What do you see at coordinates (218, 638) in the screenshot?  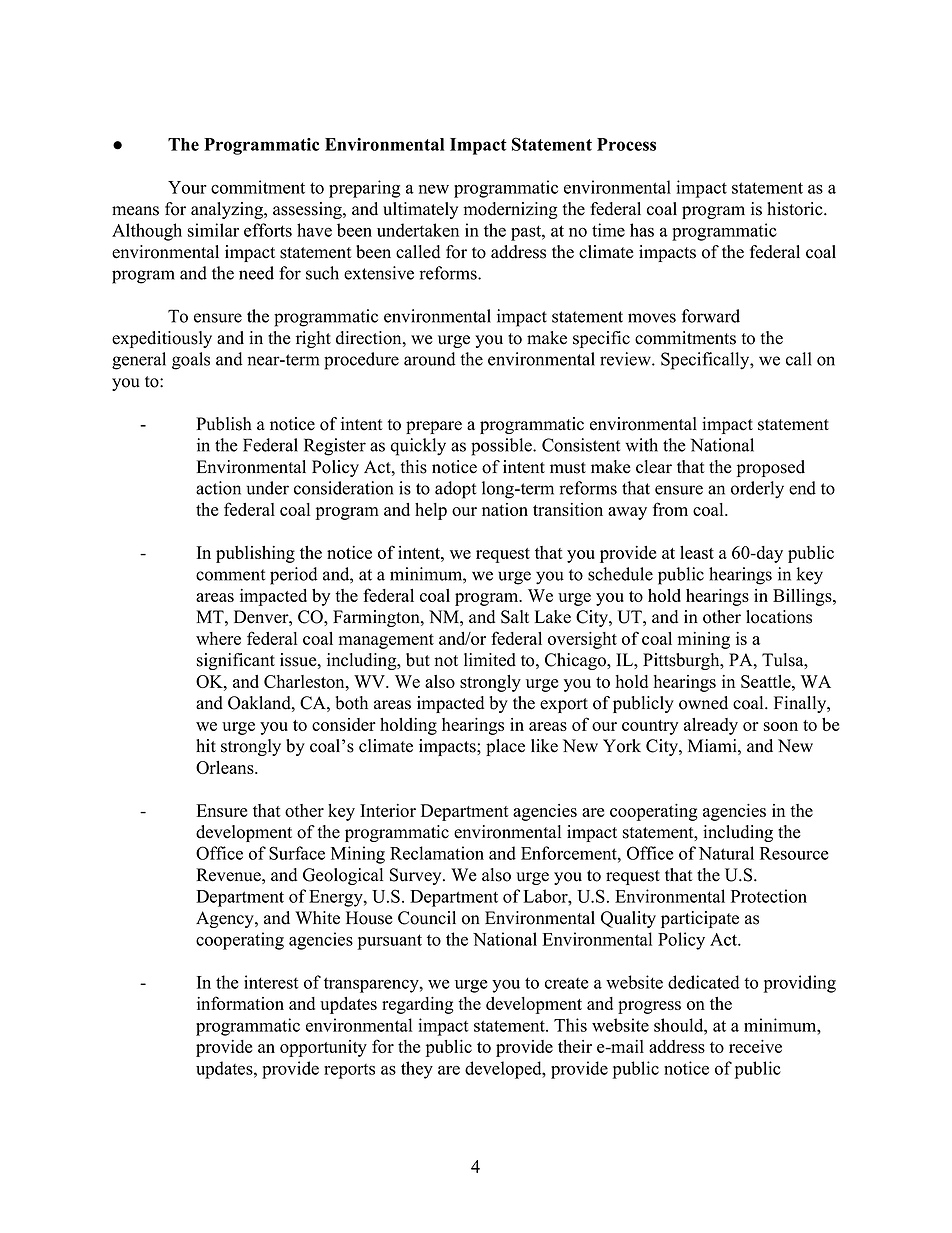 I see `where` at bounding box center [218, 638].
